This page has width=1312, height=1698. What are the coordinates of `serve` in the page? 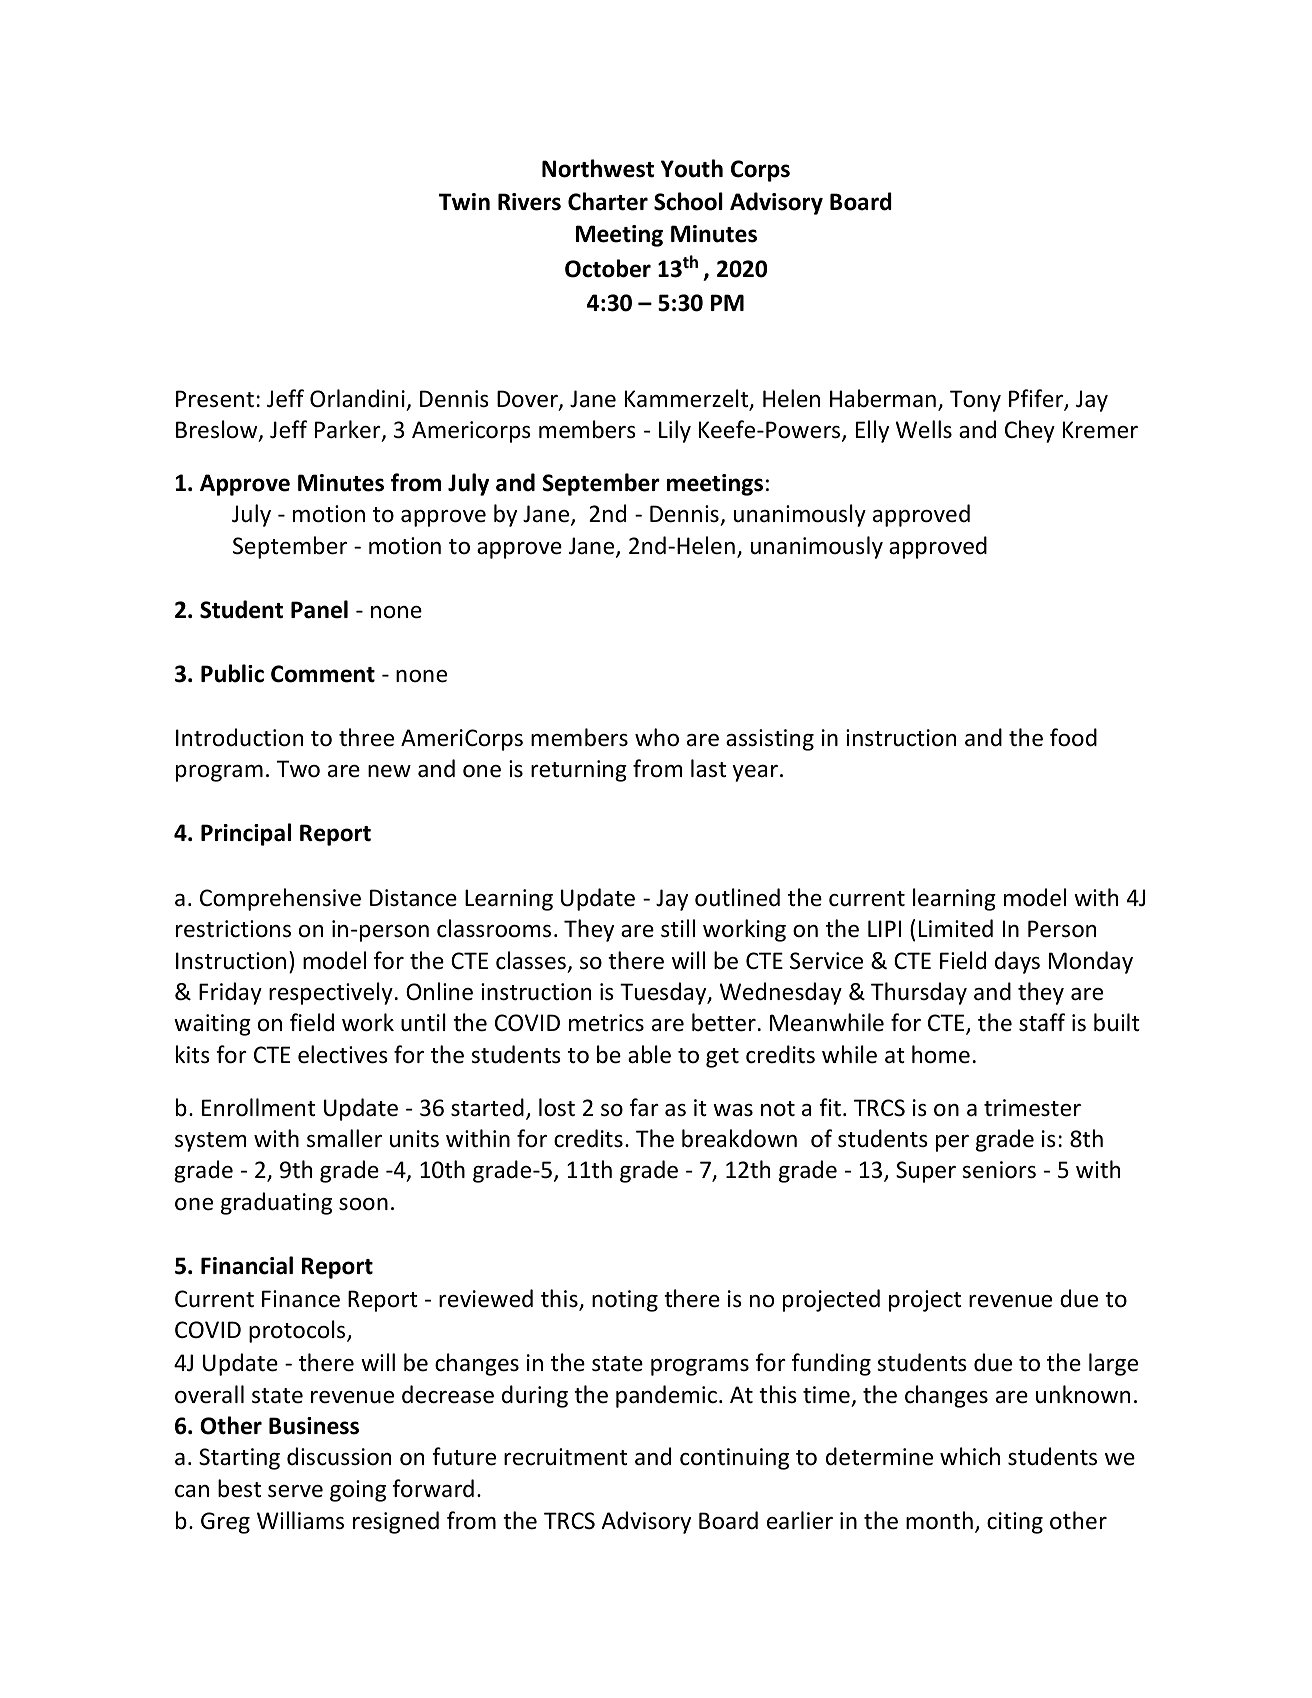 It's located at (295, 1491).
